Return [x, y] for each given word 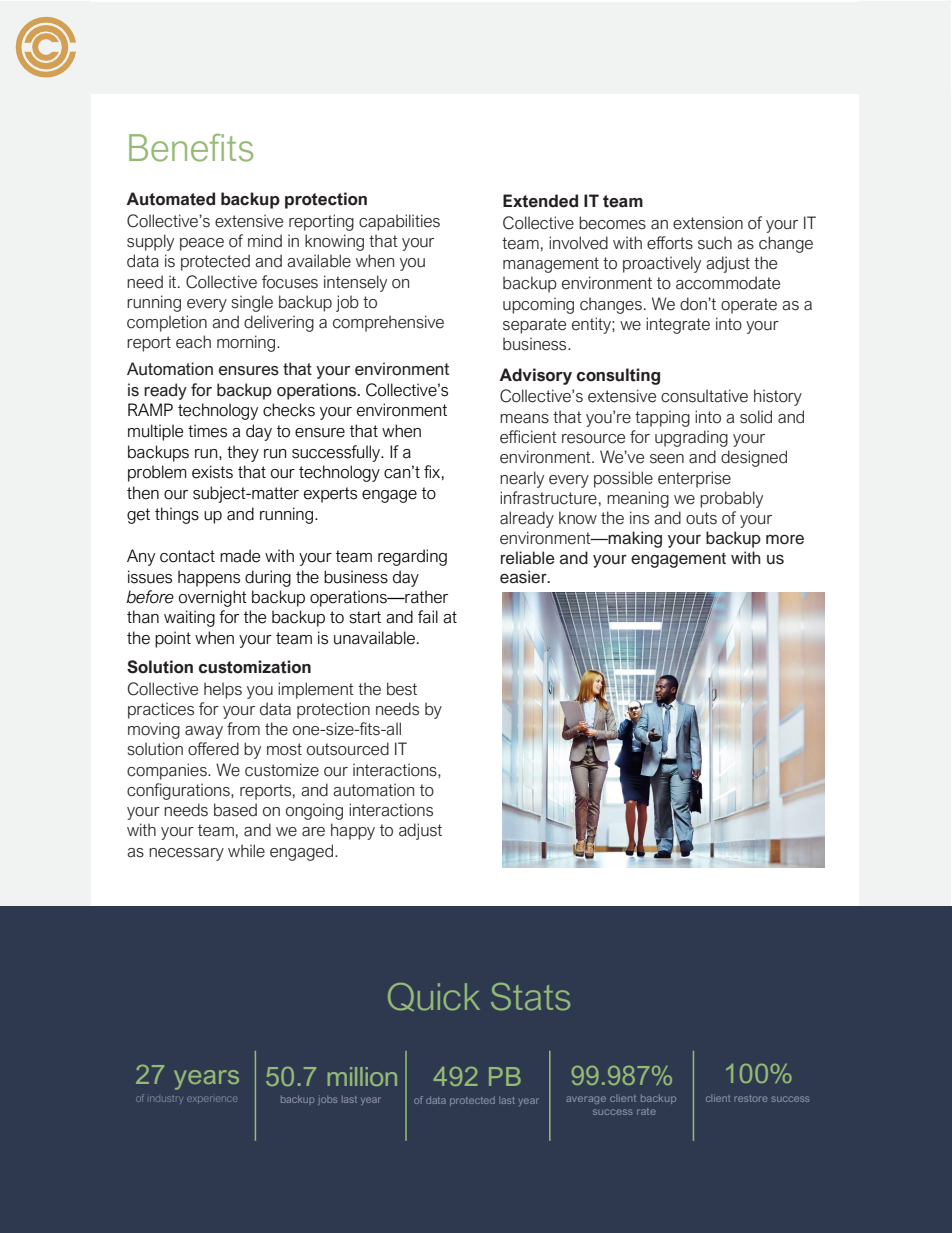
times [207, 431]
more [785, 539]
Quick [434, 997]
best [402, 689]
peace [202, 244]
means [524, 419]
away [204, 732]
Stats [530, 997]
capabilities [399, 222]
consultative [704, 396]
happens [209, 578]
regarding [412, 557]
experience [212, 1100]
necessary [186, 854]
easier [524, 577]
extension [708, 223]
